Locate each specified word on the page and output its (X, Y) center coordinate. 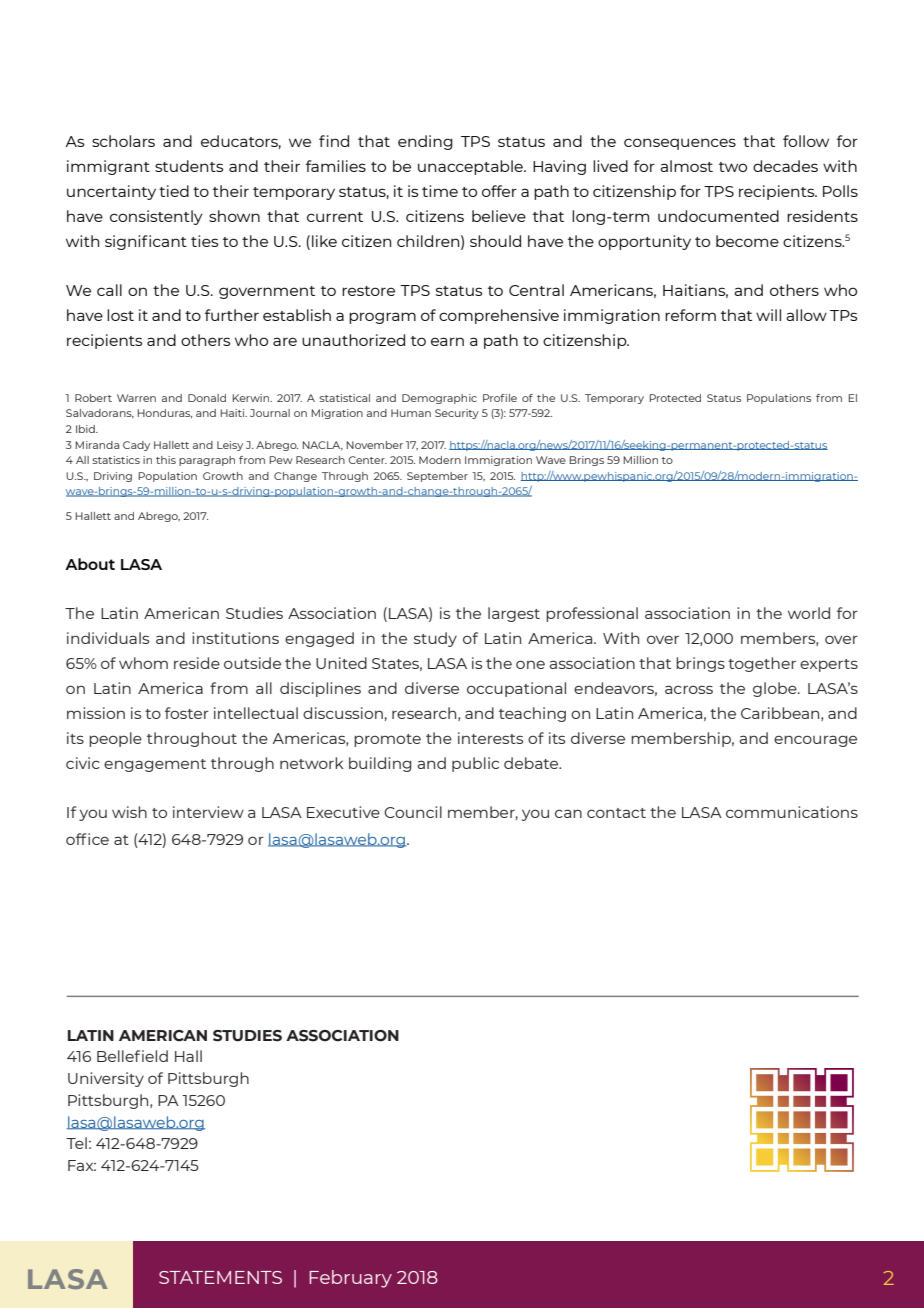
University (106, 1079)
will (768, 315)
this (166, 460)
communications (792, 812)
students (189, 166)
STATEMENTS (220, 1277)
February (350, 1279)
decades (785, 166)
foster (187, 713)
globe (776, 689)
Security (457, 414)
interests (490, 738)
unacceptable (471, 167)
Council (413, 812)
